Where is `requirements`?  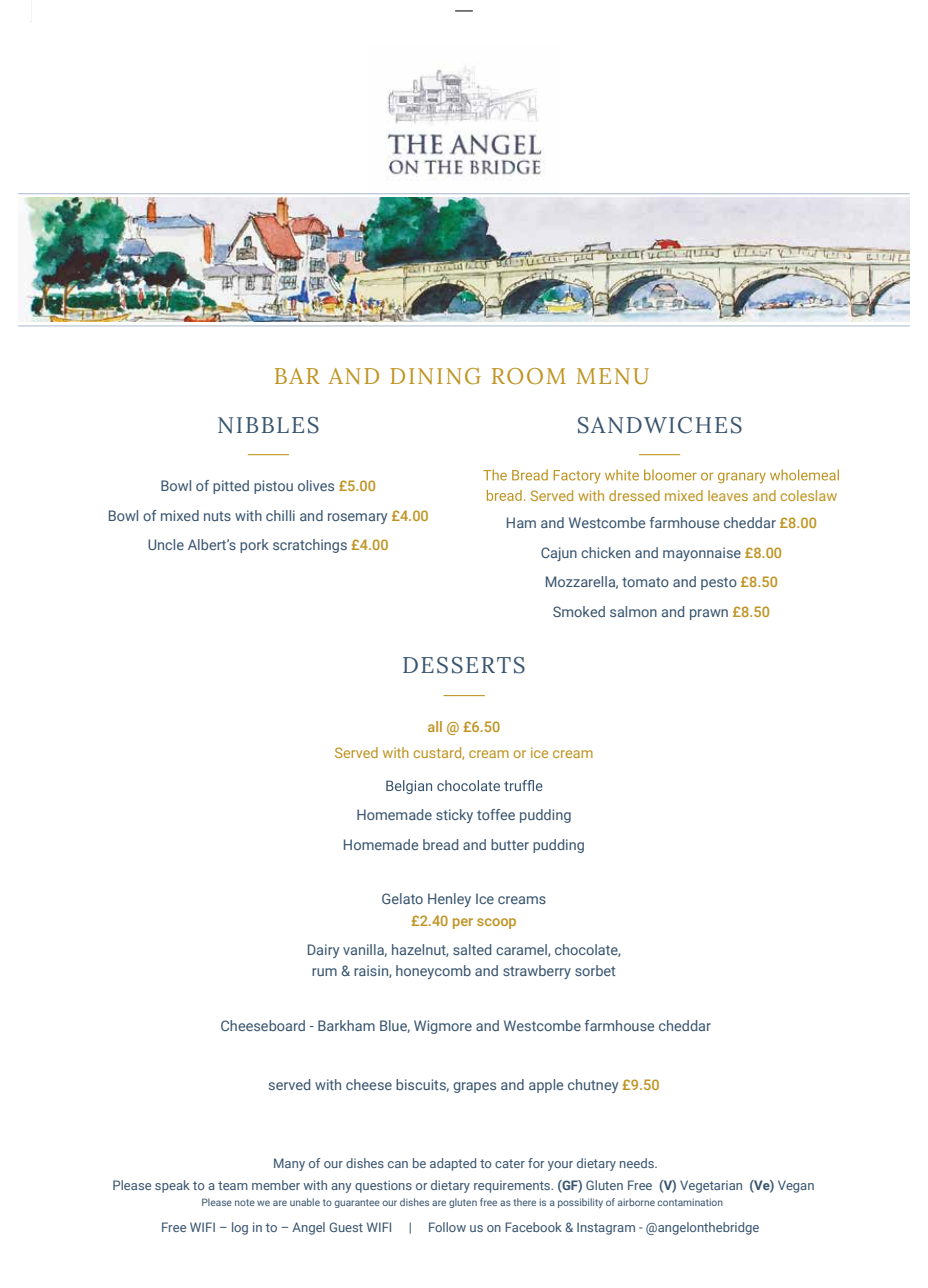 requirements is located at coordinates (513, 1186).
